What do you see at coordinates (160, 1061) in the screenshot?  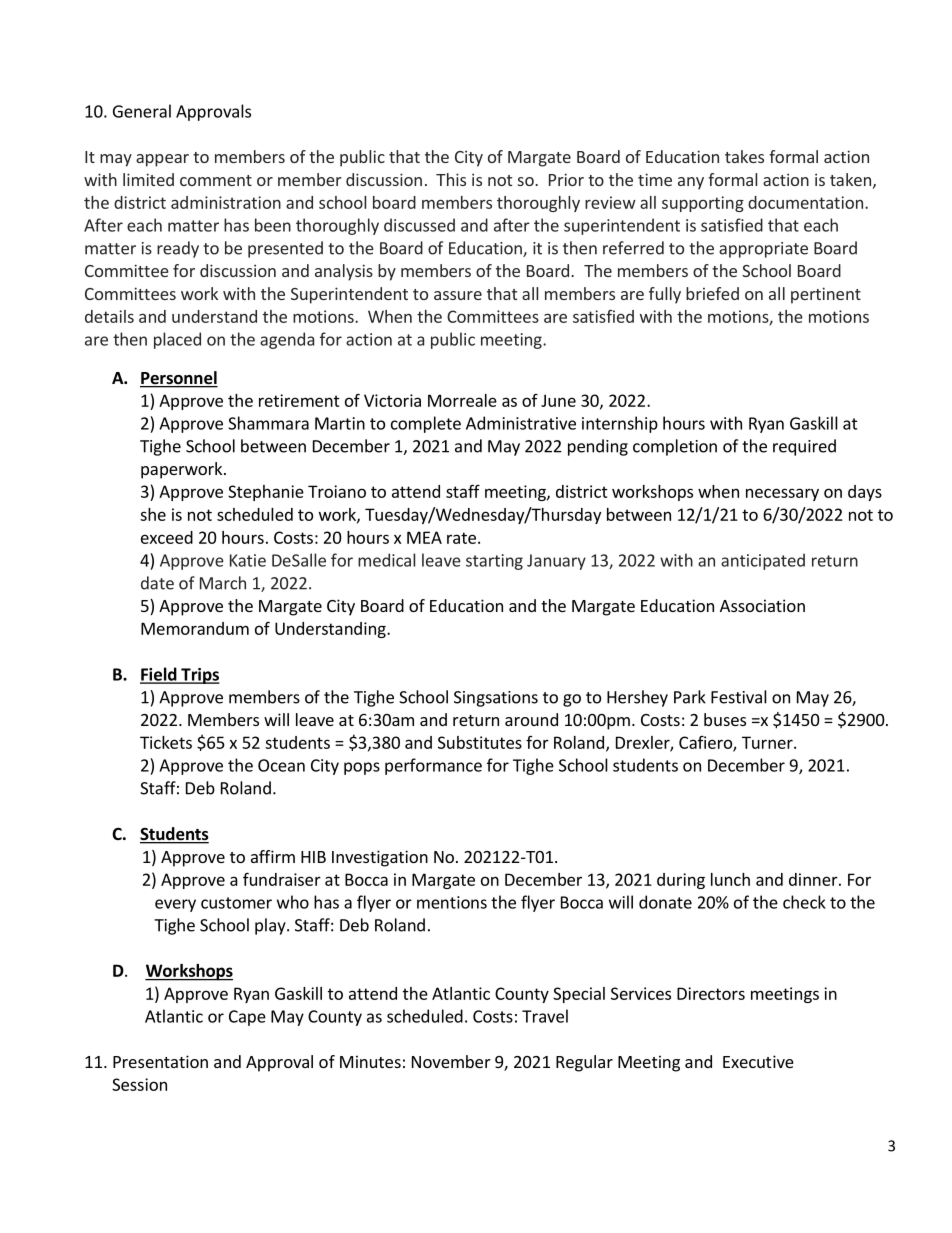 I see `Presentation` at bounding box center [160, 1061].
